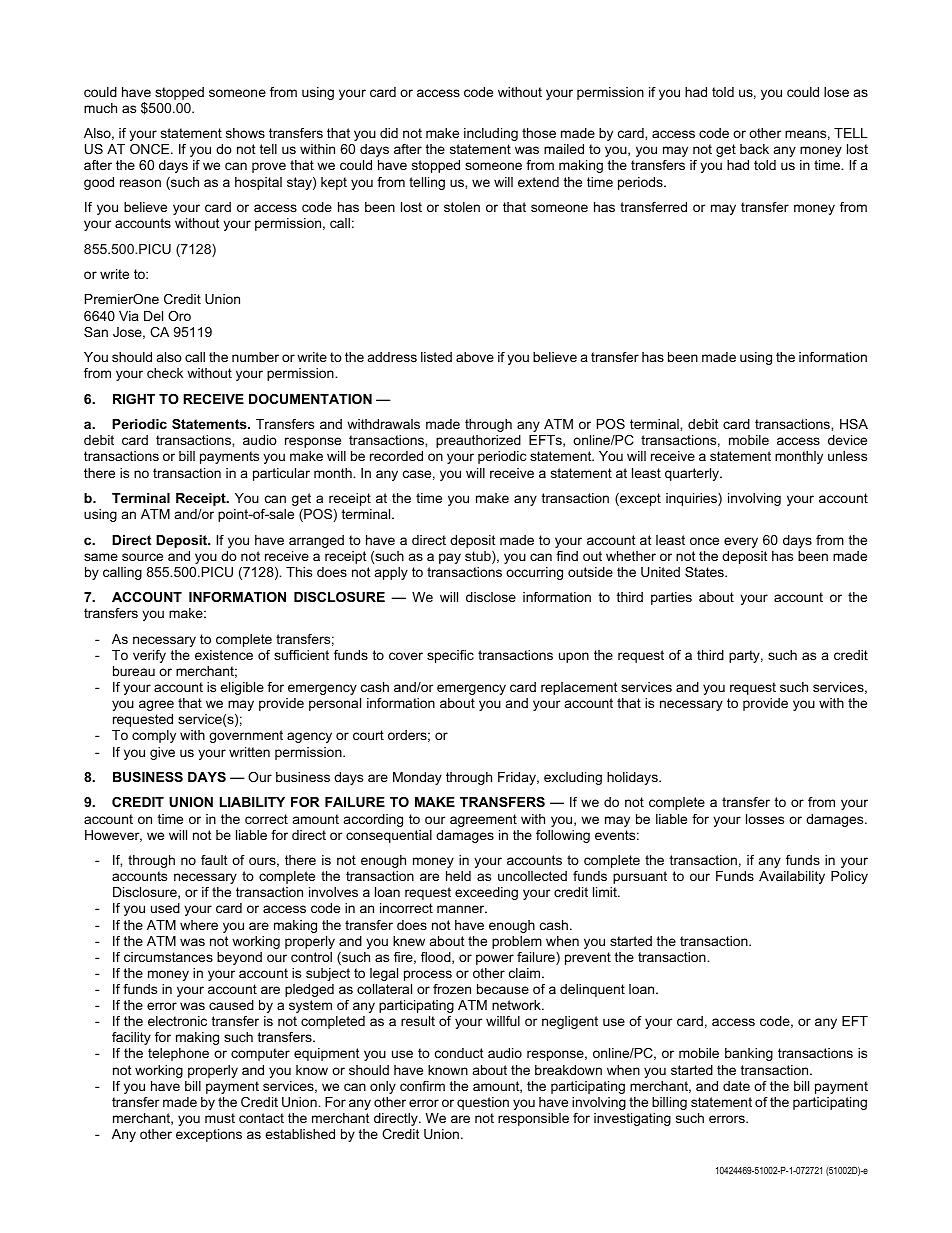  Describe the element at coordinates (491, 134) in the screenshot. I see `including` at that location.
